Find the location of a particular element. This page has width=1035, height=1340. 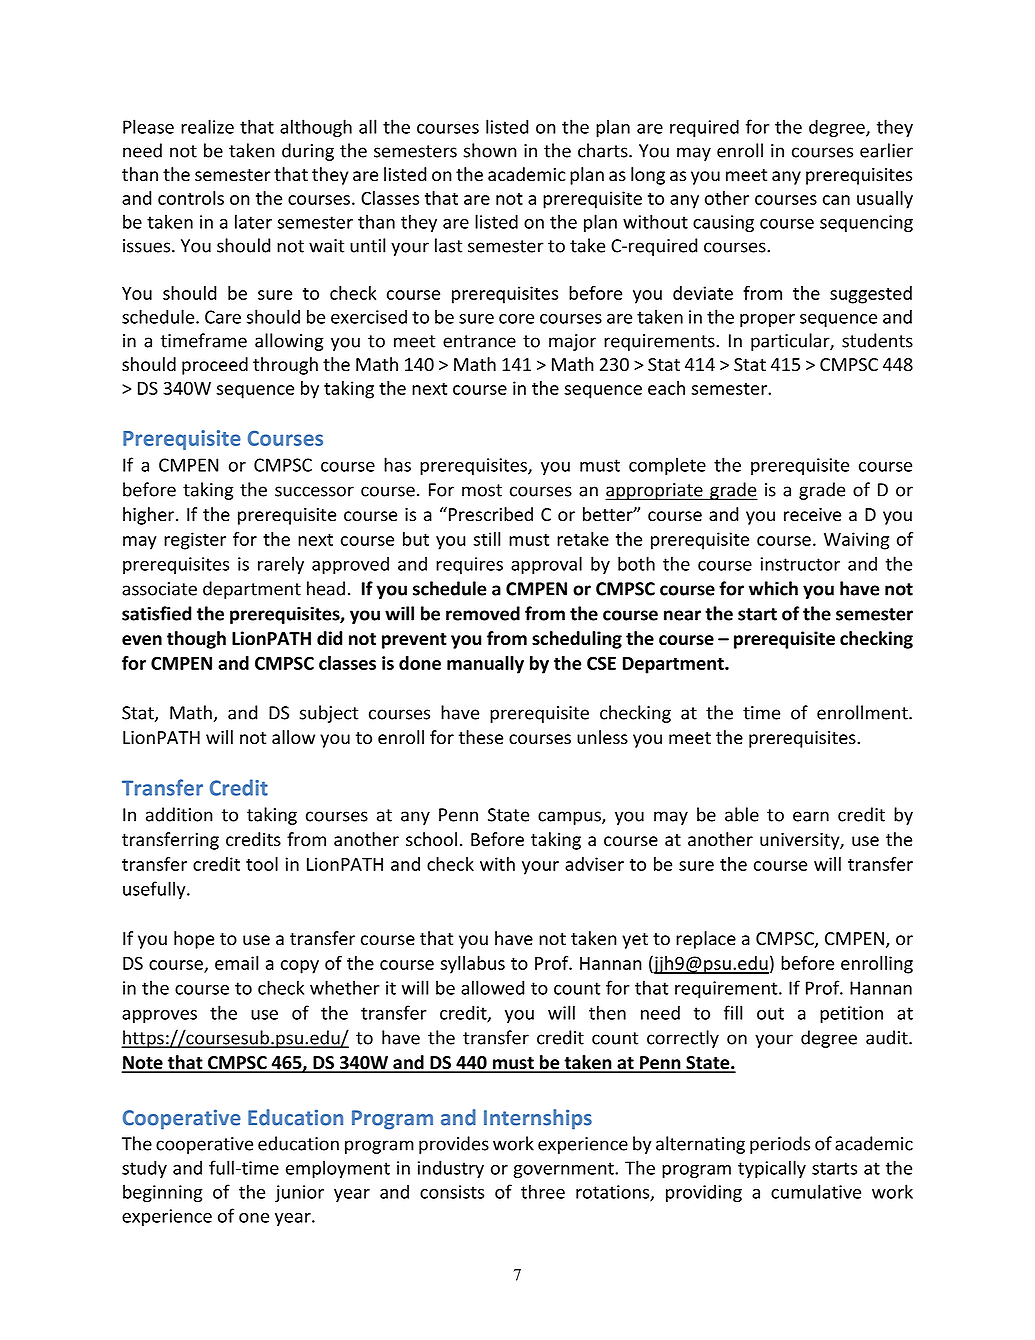

shown is located at coordinates (490, 150).
